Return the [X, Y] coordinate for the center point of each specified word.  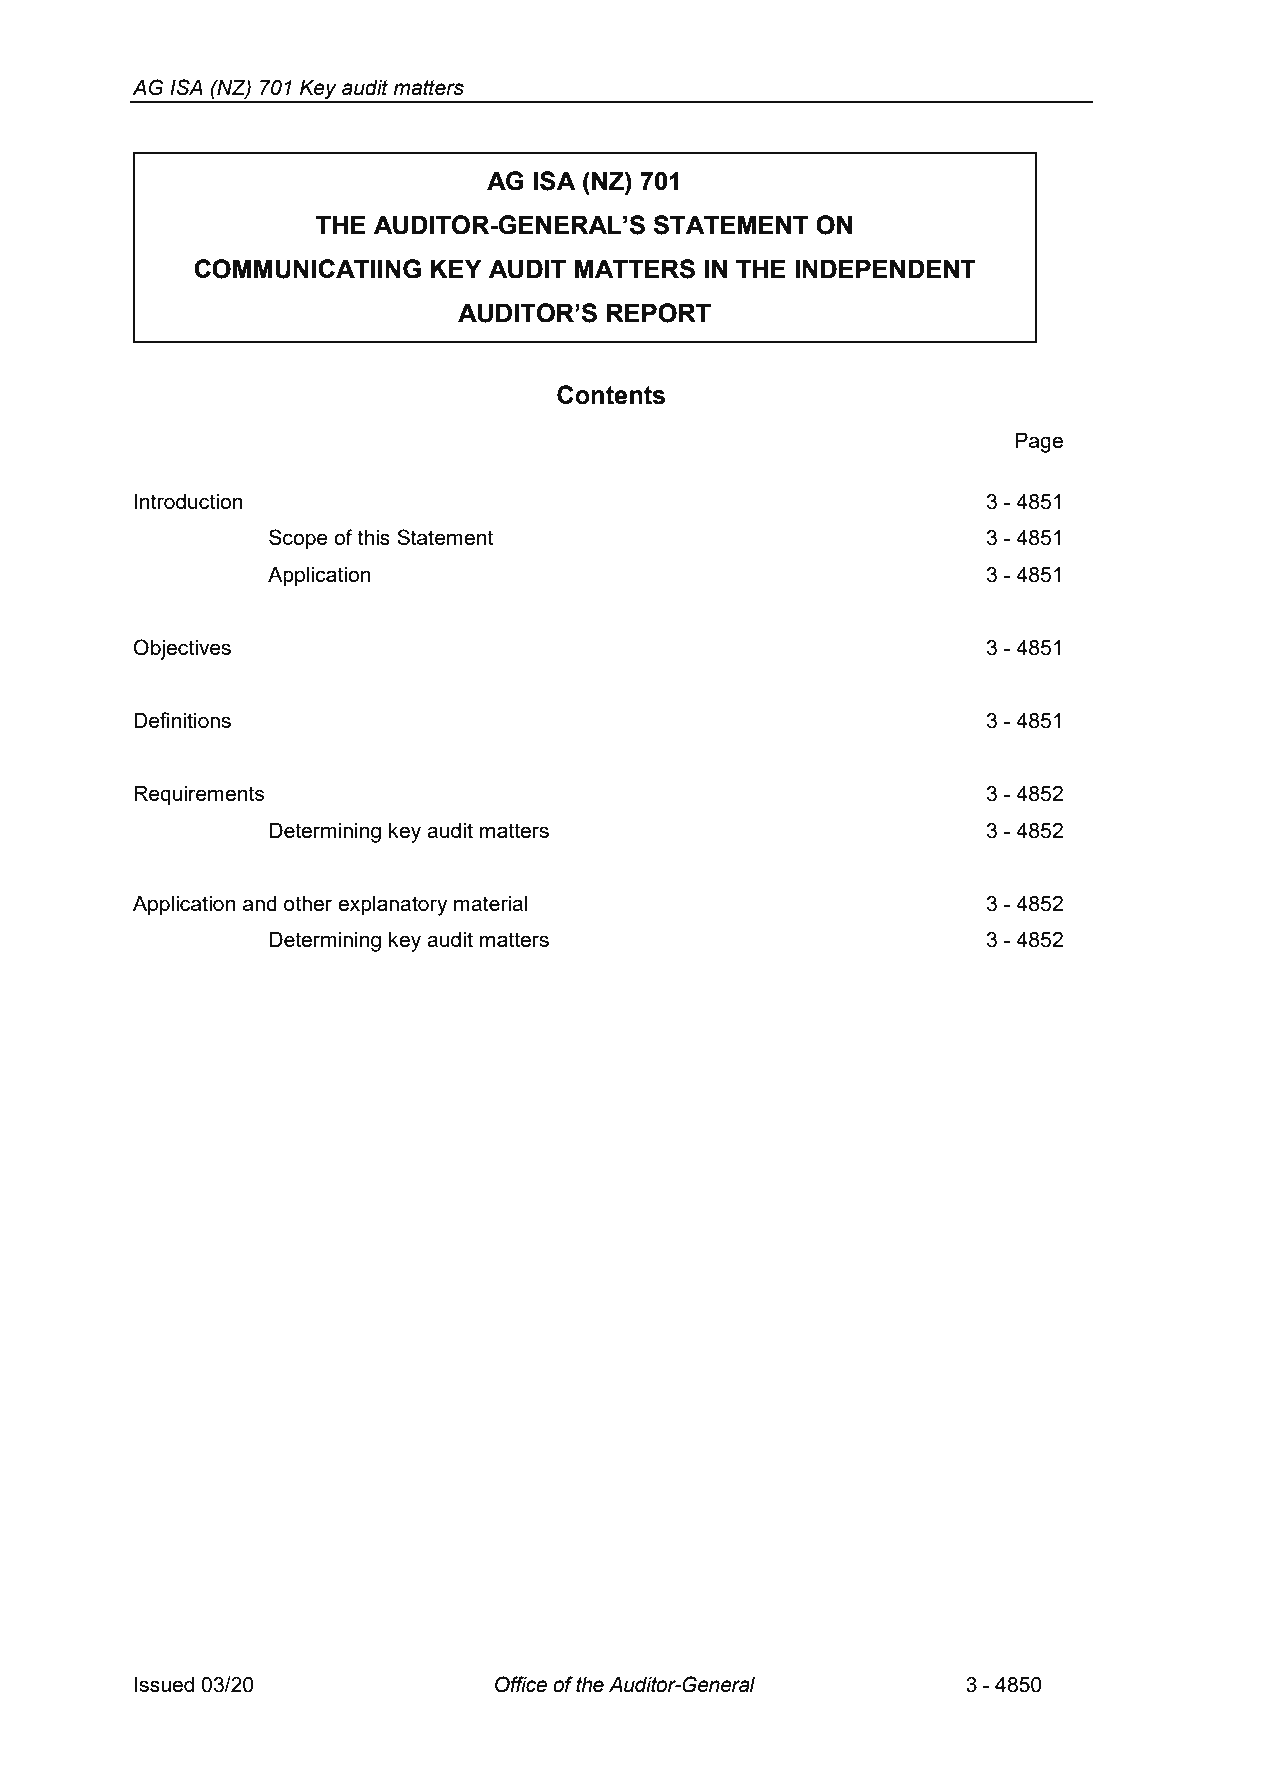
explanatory [393, 906]
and [260, 903]
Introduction [188, 501]
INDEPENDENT [885, 268]
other [308, 903]
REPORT [659, 313]
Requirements [199, 795]
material [490, 903]
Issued [164, 1684]
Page [1039, 442]
